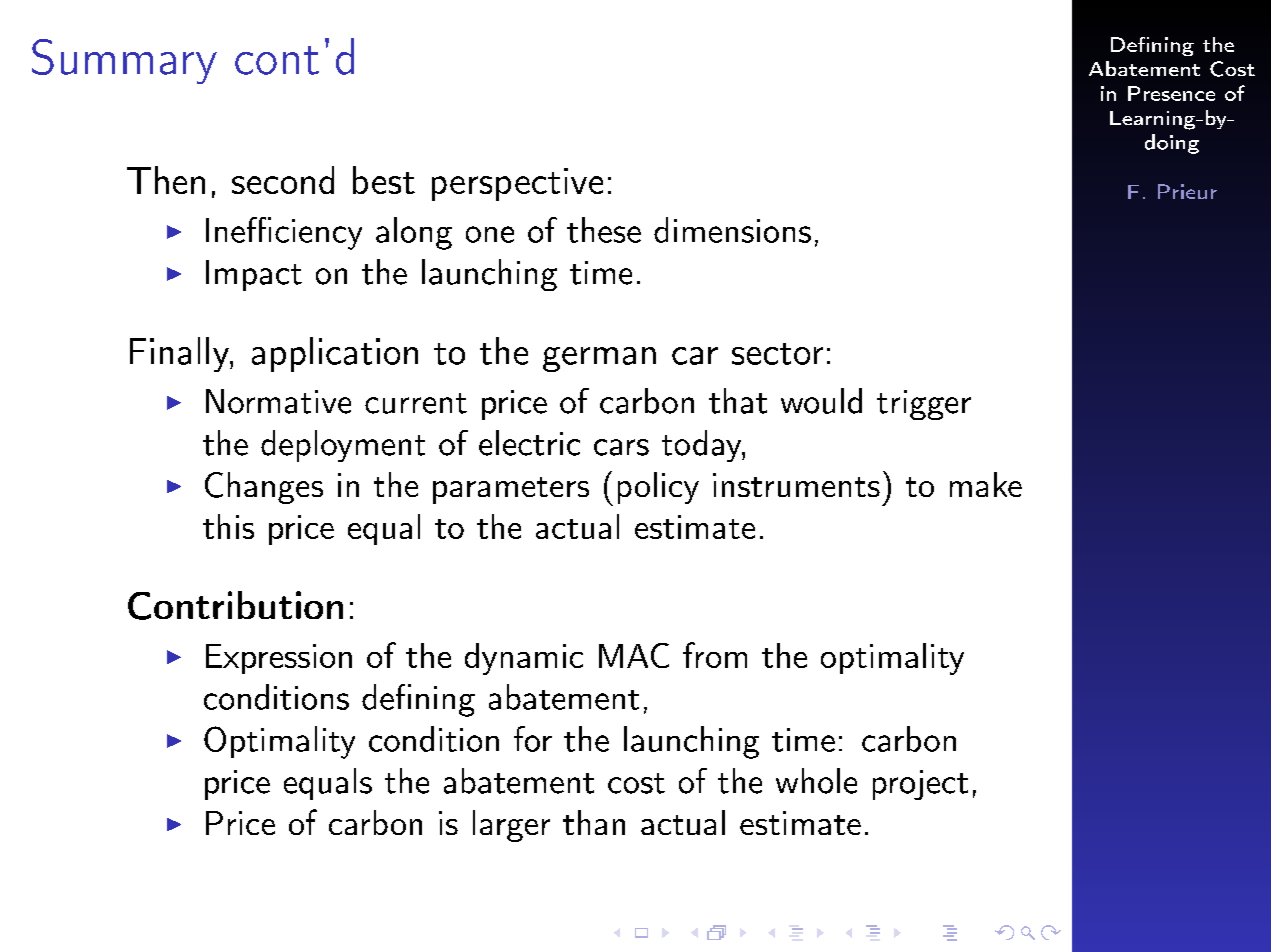 This screenshot has width=1271, height=952. What do you see at coordinates (986, 484) in the screenshot?
I see `make` at bounding box center [986, 484].
